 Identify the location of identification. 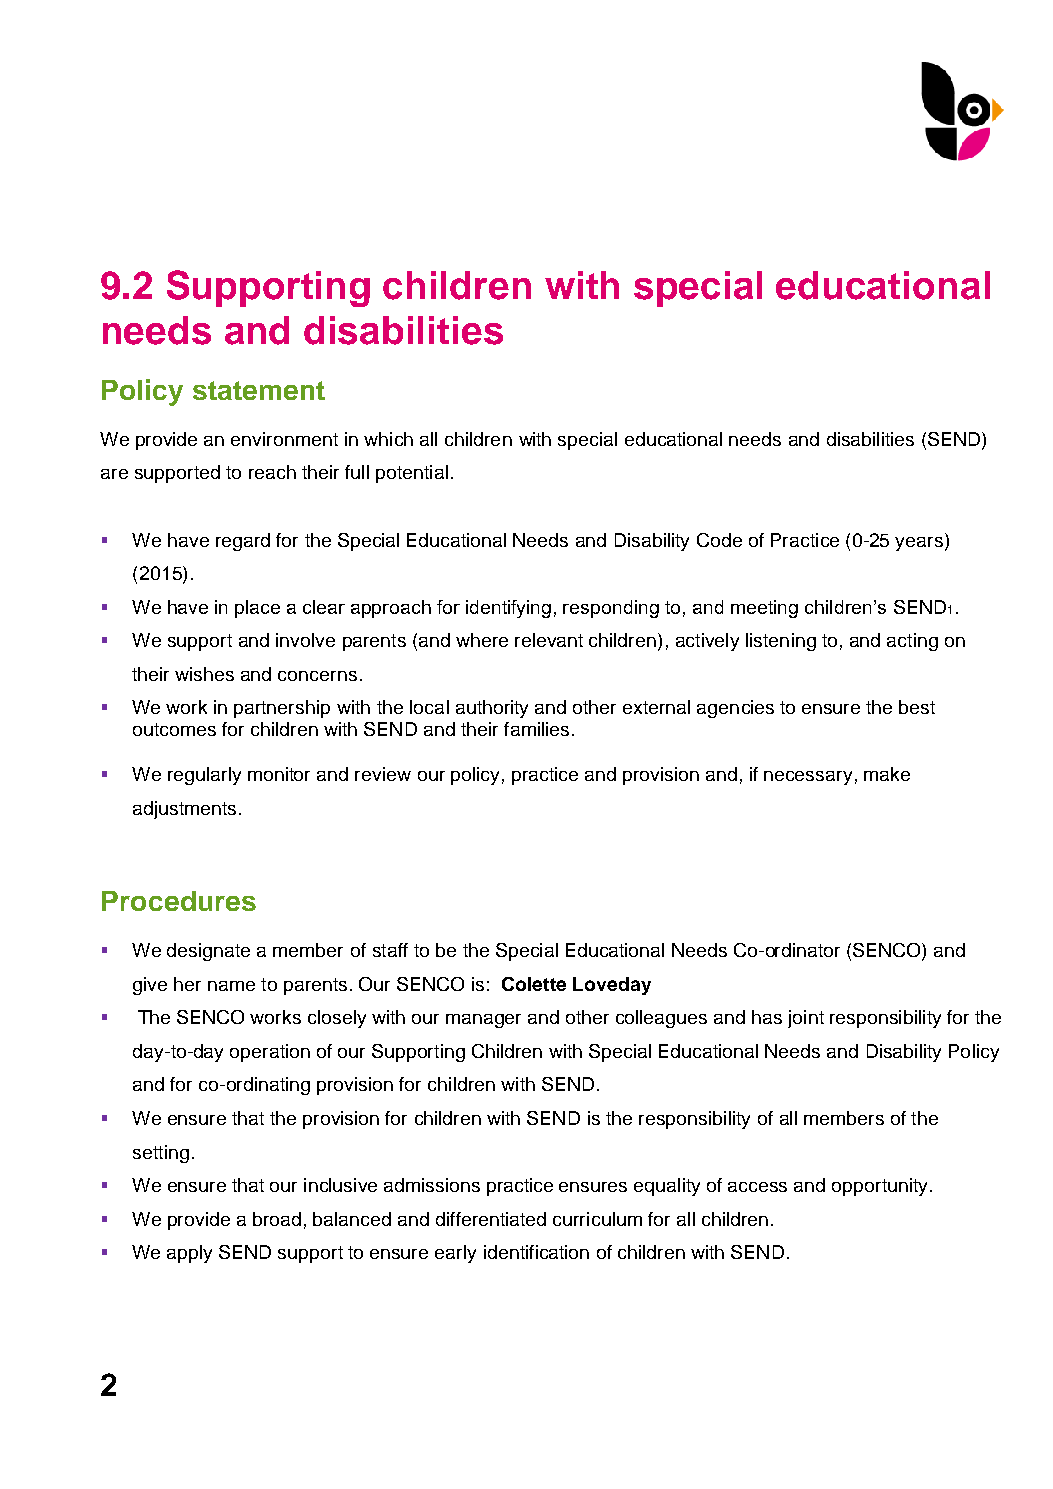
(536, 1252).
